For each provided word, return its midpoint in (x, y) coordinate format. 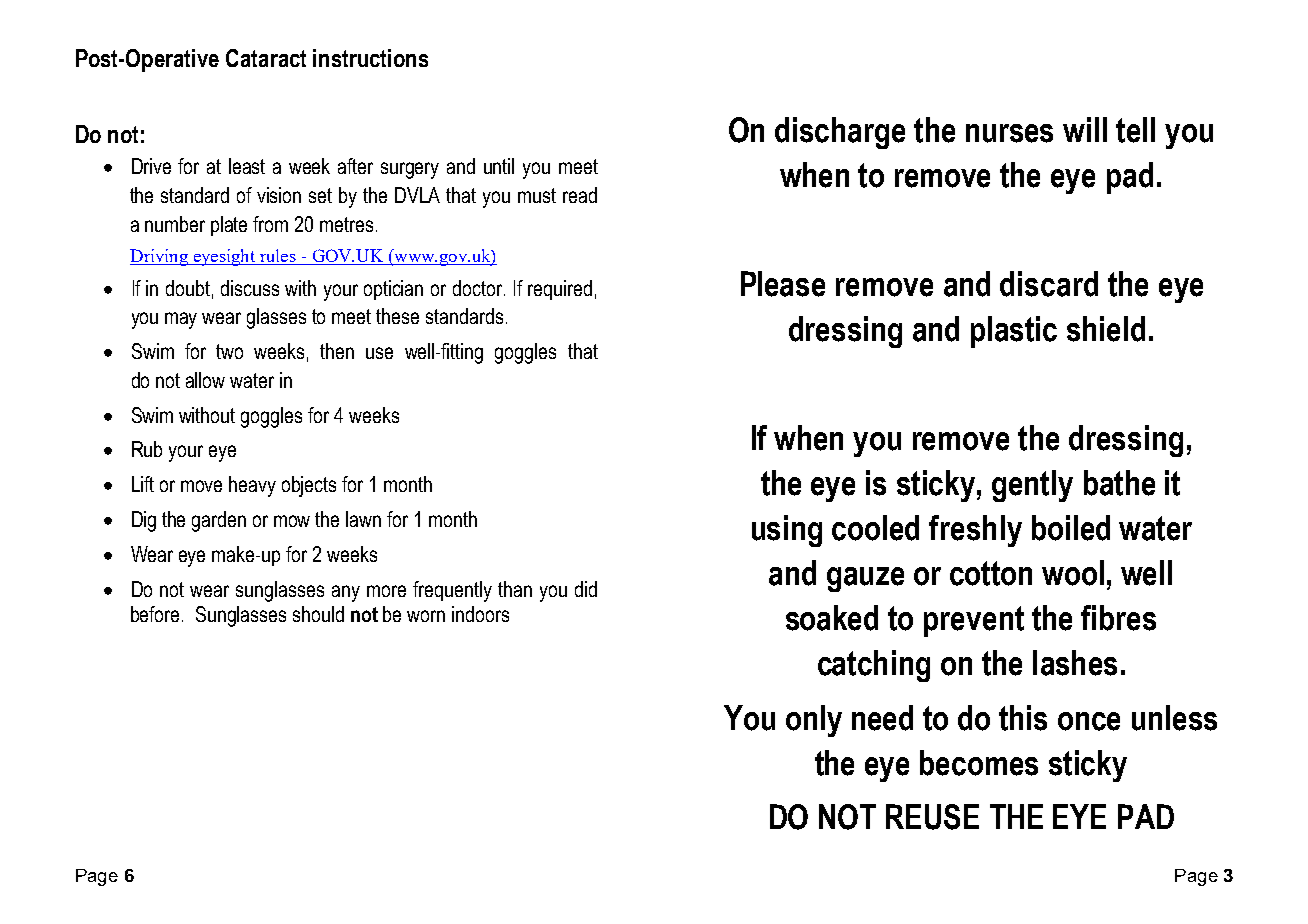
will (1085, 129)
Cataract (266, 58)
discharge (840, 133)
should (318, 614)
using (787, 531)
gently (1032, 486)
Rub (147, 449)
